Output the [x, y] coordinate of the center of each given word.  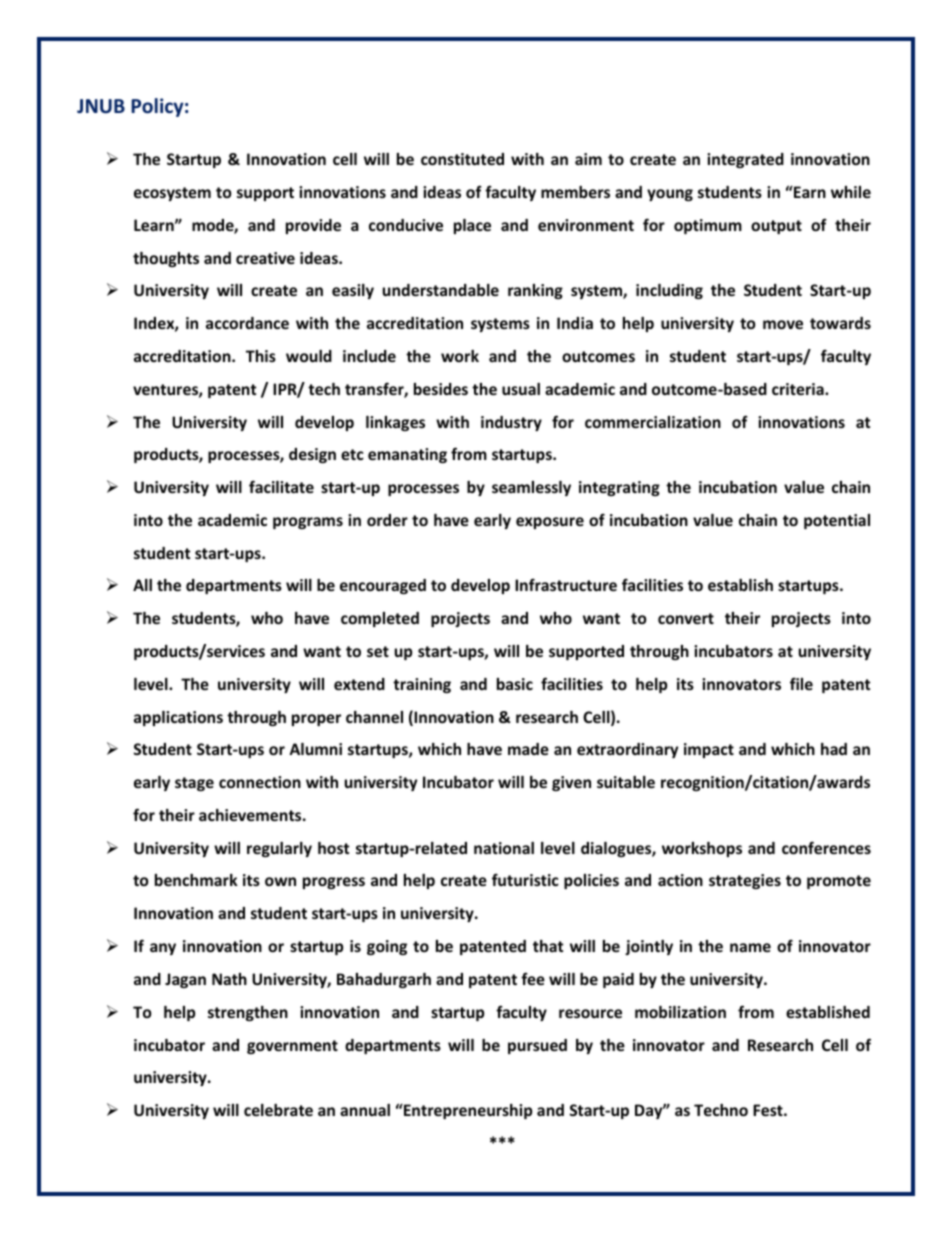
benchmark [196, 880]
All [142, 585]
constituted [462, 159]
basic [515, 684]
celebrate [278, 1110]
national [504, 848]
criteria [799, 389]
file [801, 683]
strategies [745, 881]
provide [313, 226]
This [261, 356]
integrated [745, 160]
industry [511, 423]
